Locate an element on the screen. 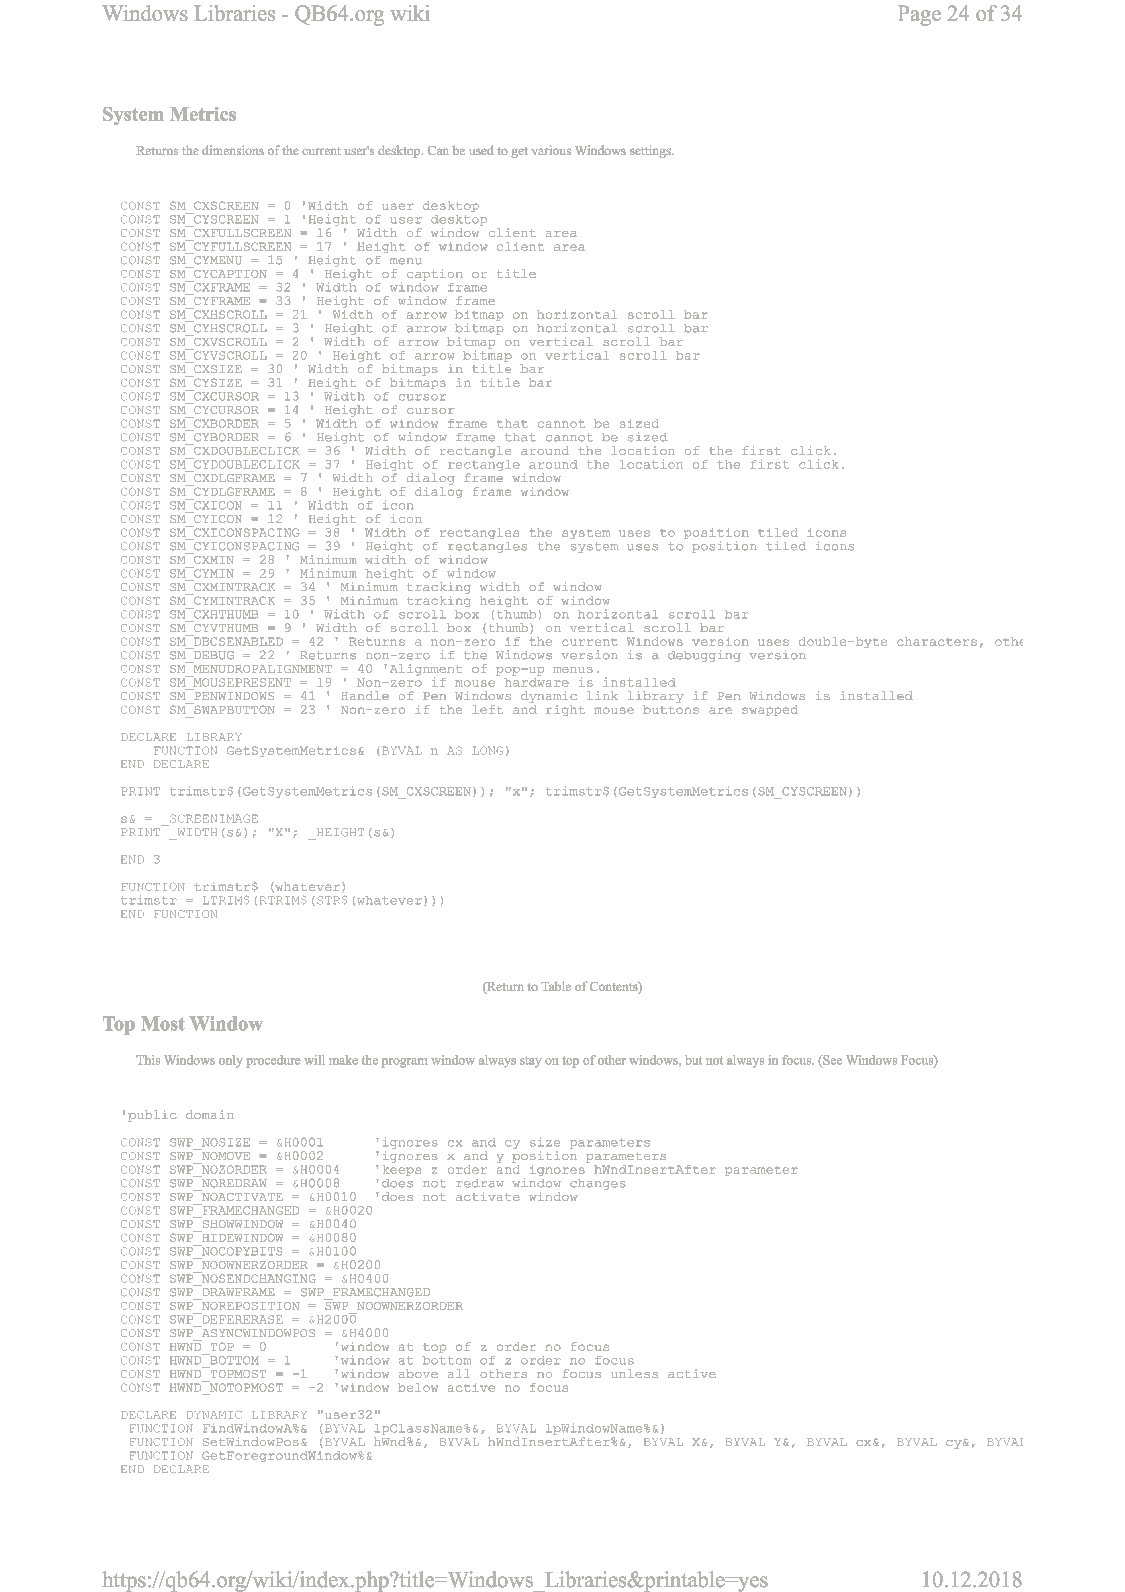  used is located at coordinates (481, 150).
